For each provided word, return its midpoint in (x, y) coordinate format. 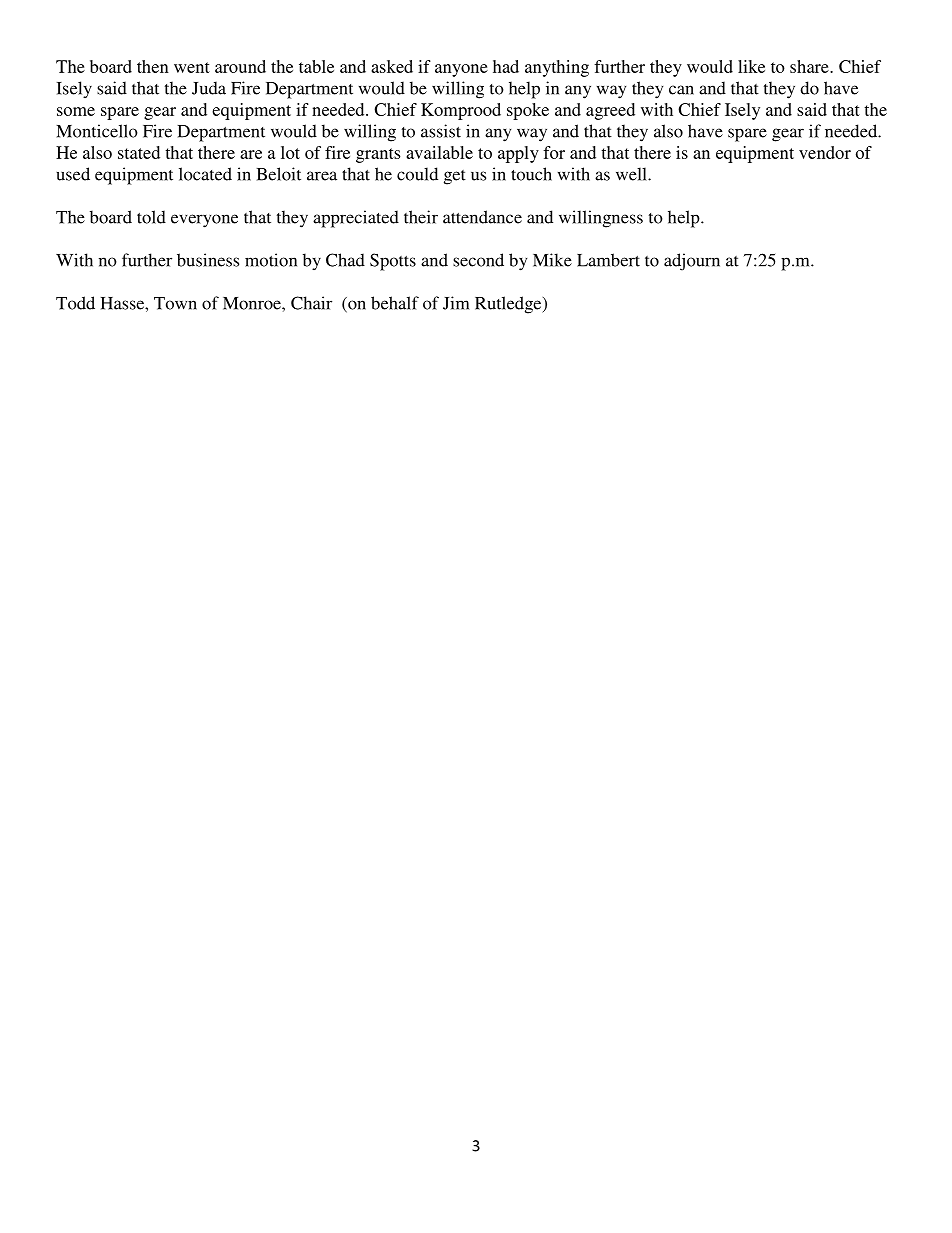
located (205, 174)
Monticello (97, 131)
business (208, 260)
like (751, 66)
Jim (456, 303)
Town (175, 303)
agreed (610, 111)
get (455, 177)
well (632, 174)
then (153, 66)
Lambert (608, 260)
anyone (461, 70)
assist (441, 131)
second (478, 260)
